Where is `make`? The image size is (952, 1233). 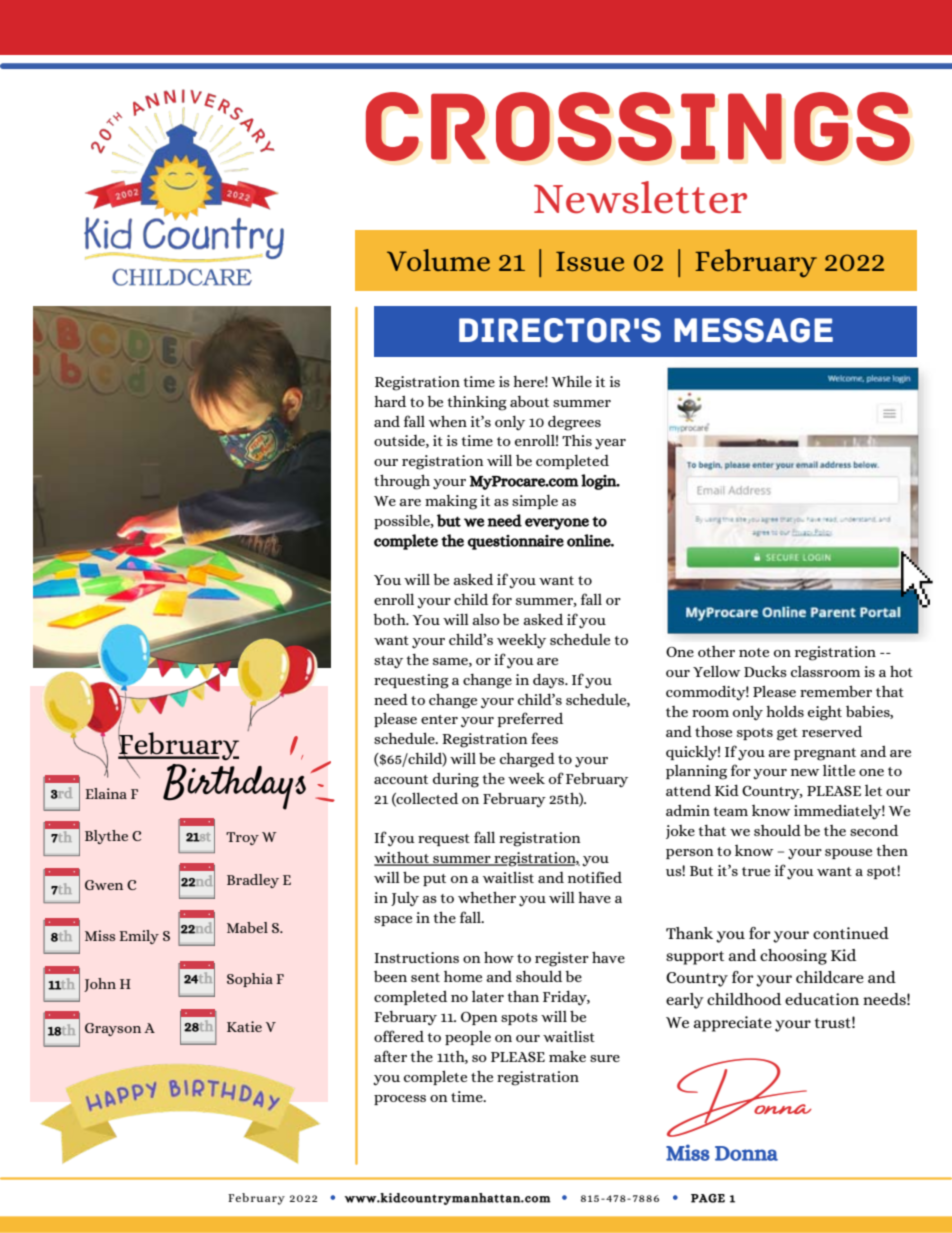
make is located at coordinates (567, 1056).
